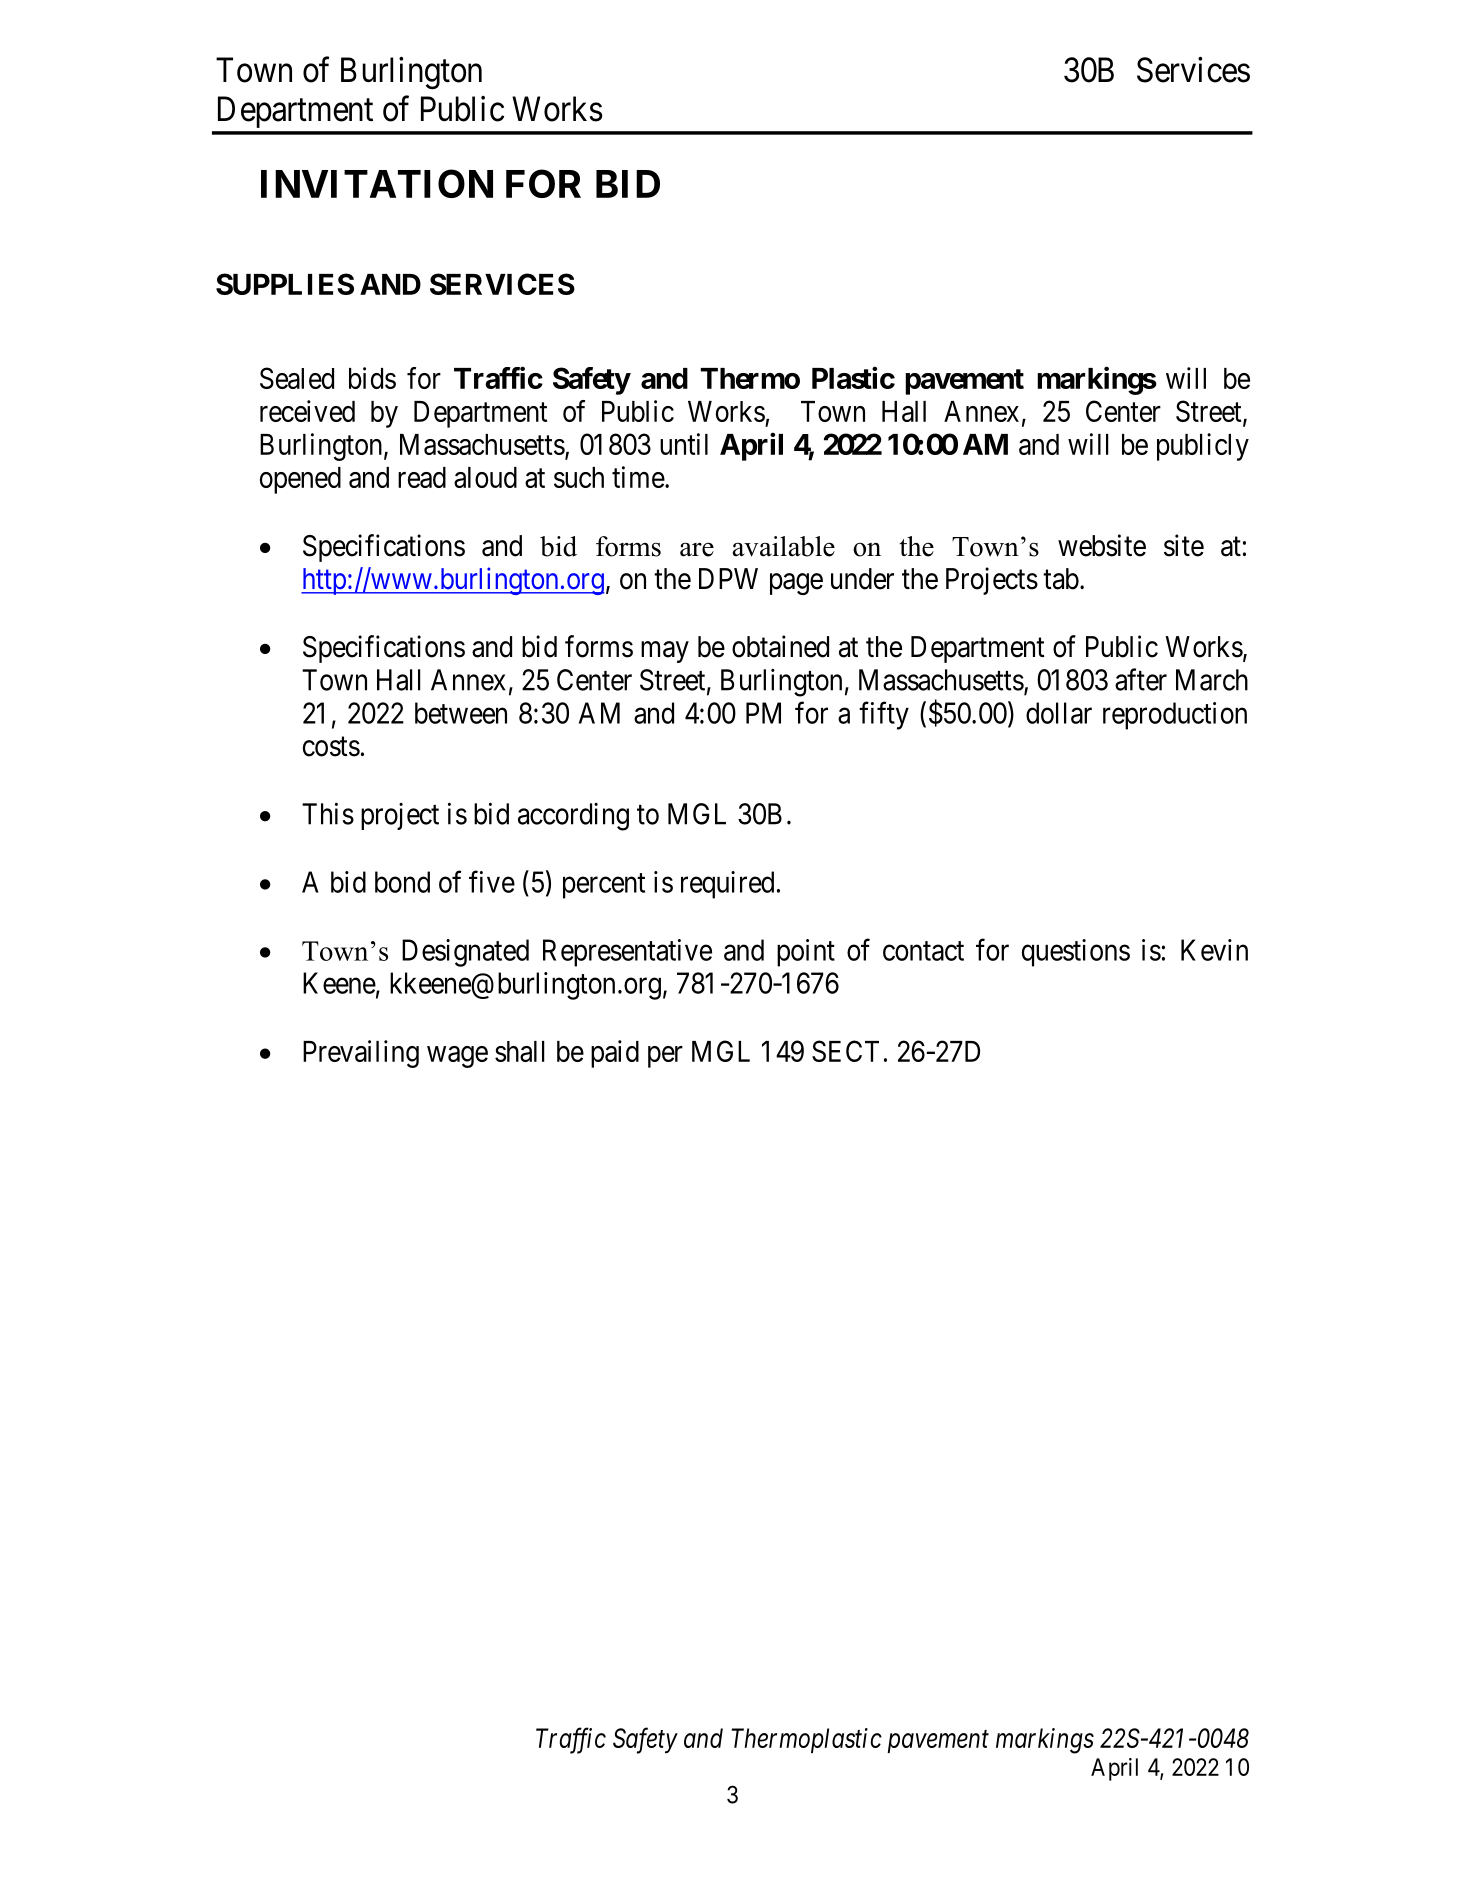 This image has width=1464, height=1895. Describe the element at coordinates (884, 715) in the image. I see `fifty` at that location.
